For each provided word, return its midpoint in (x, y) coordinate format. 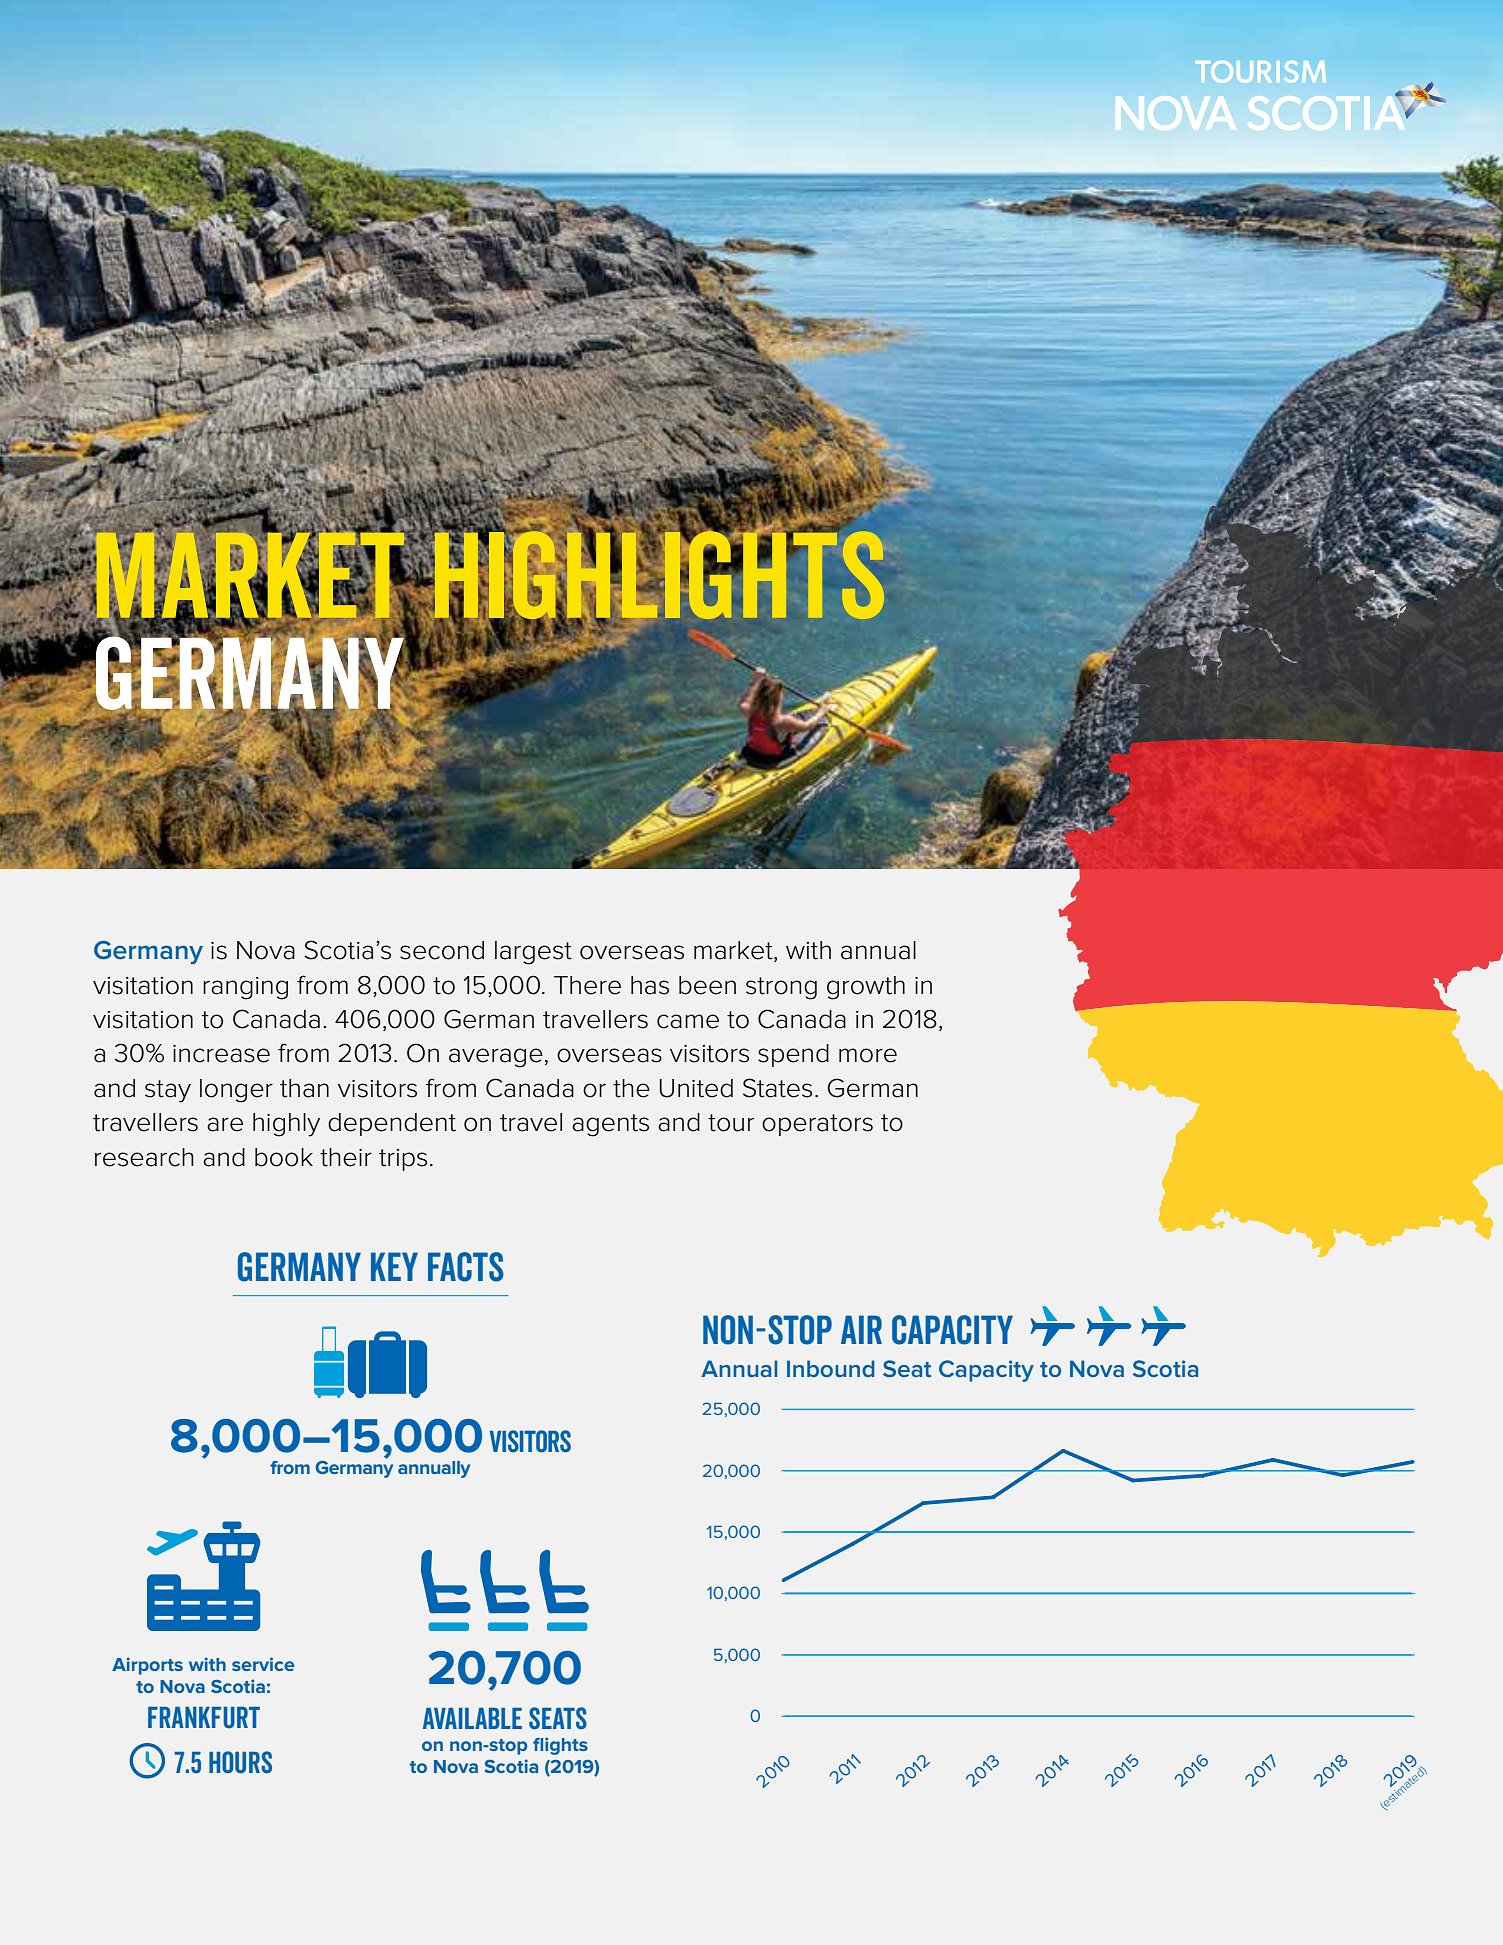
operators (817, 1125)
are (225, 1124)
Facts (466, 1267)
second (442, 950)
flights (560, 1746)
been (707, 985)
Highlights (659, 575)
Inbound (831, 1368)
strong (781, 988)
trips (403, 1160)
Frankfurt (204, 1718)
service (263, 1664)
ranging (245, 988)
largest (533, 953)
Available (472, 1718)
